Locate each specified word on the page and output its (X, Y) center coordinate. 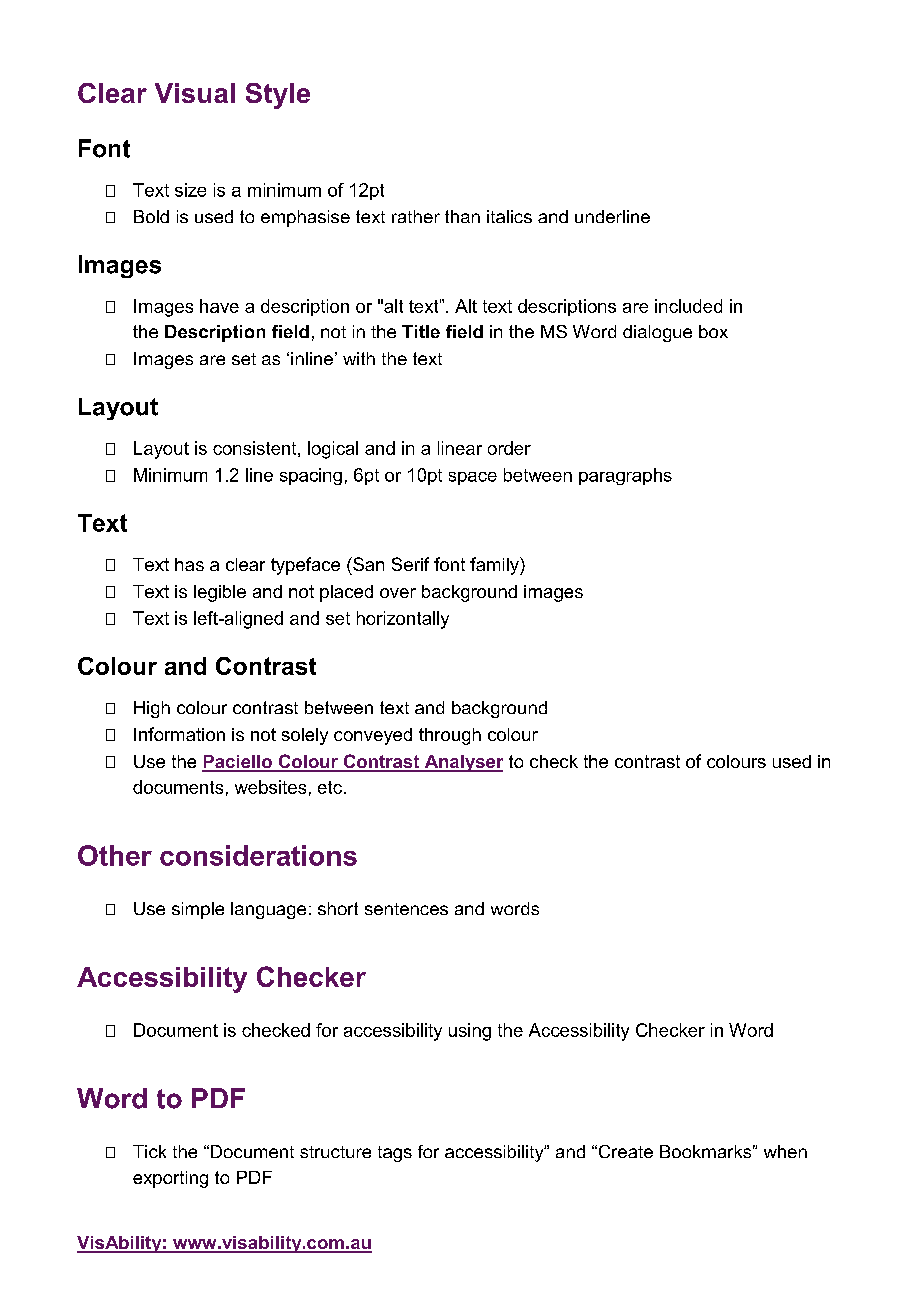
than (462, 216)
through (450, 736)
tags (395, 1154)
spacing (311, 476)
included (688, 306)
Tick (149, 1151)
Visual (195, 93)
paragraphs (625, 476)
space (473, 478)
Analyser (462, 763)
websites (270, 787)
